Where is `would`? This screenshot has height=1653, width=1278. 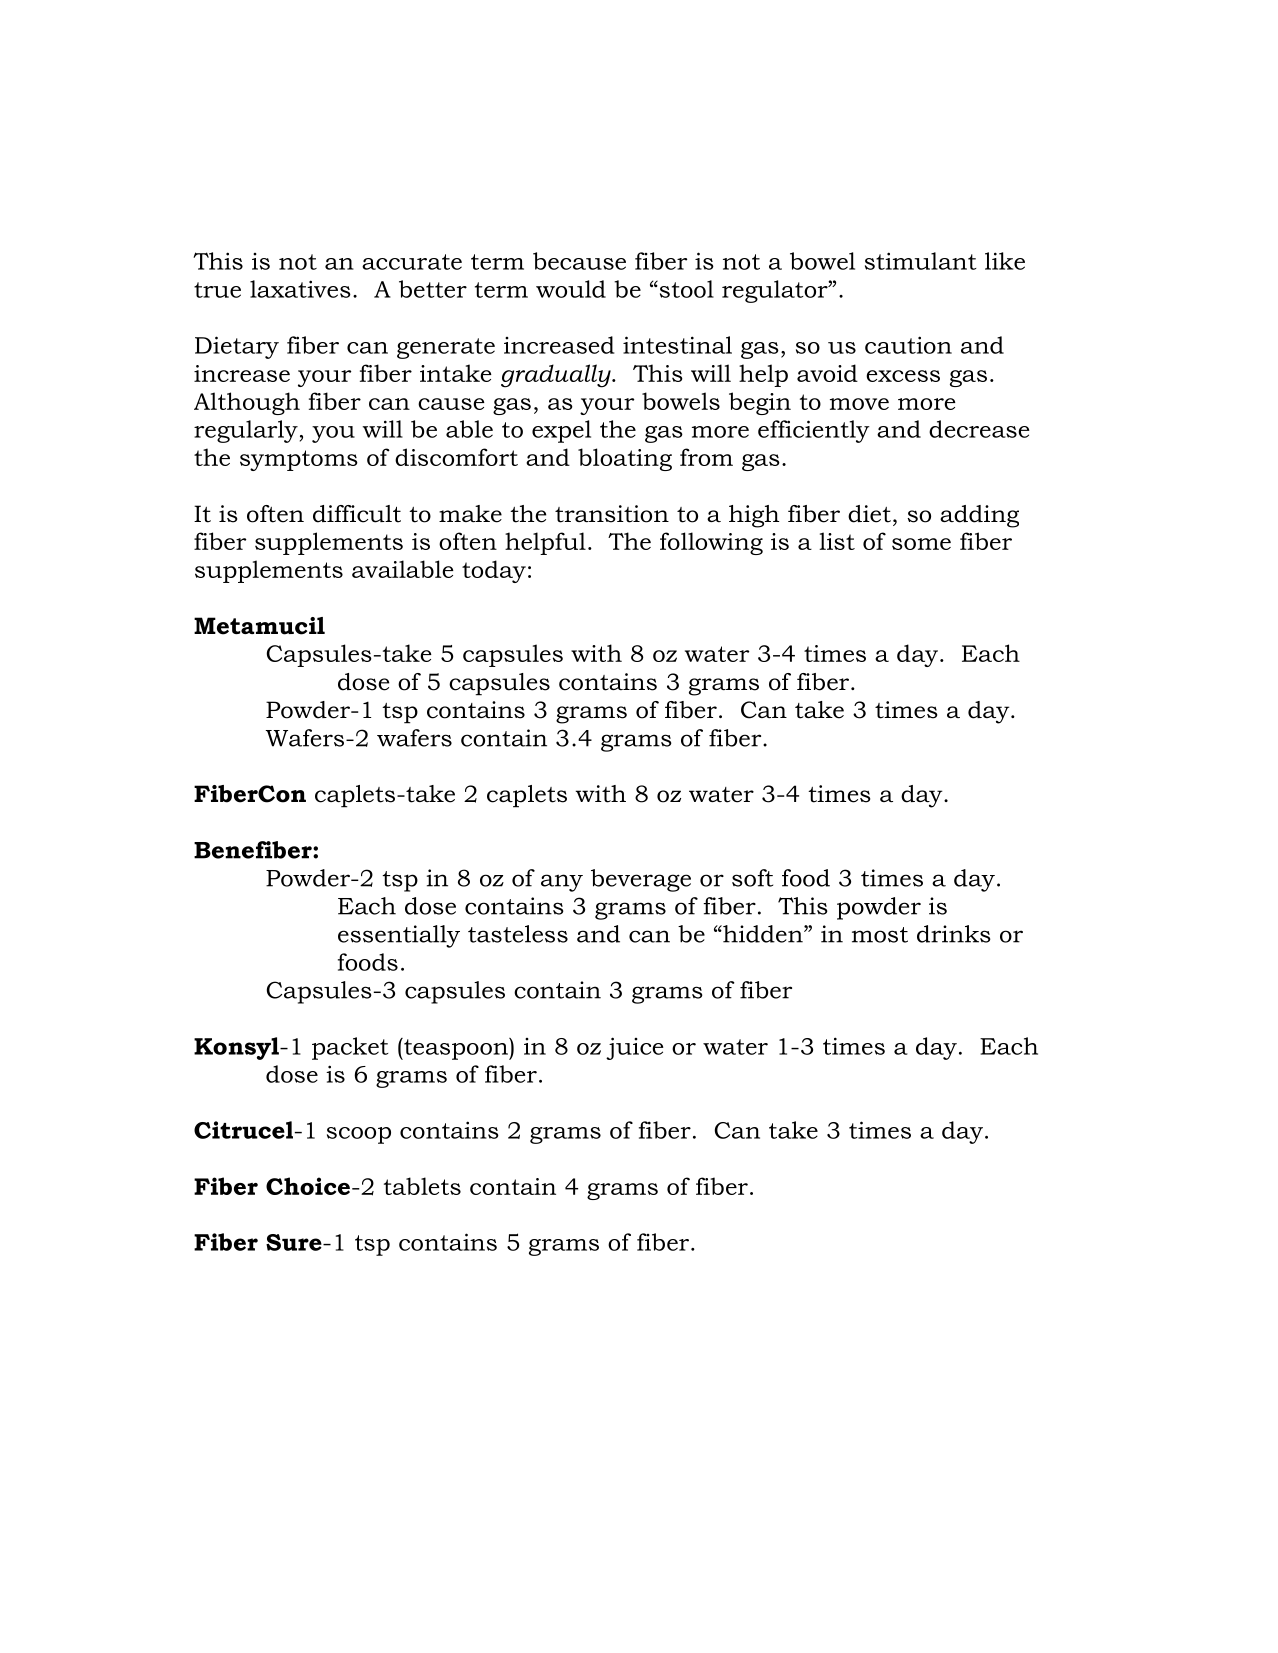 would is located at coordinates (571, 289).
